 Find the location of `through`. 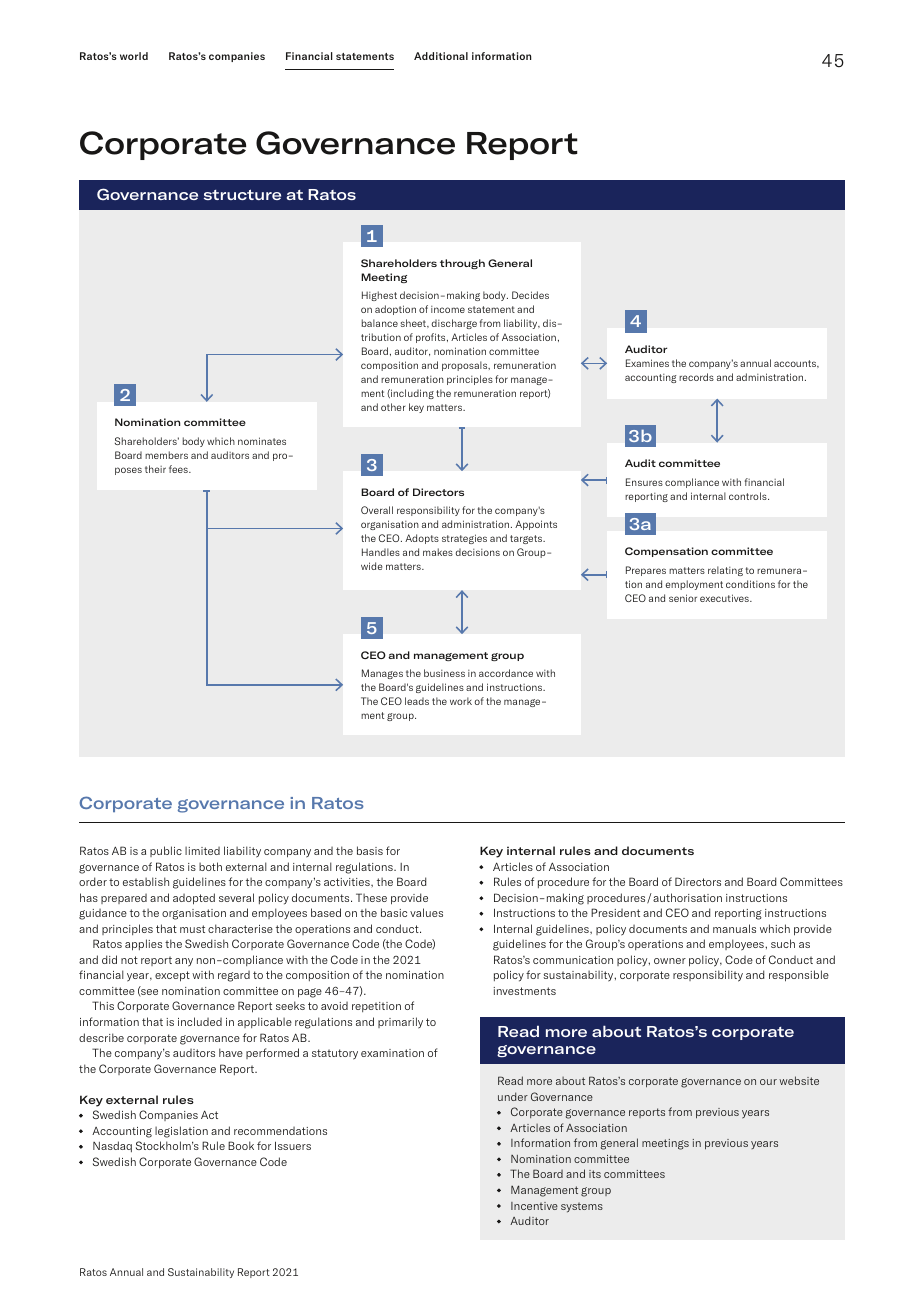

through is located at coordinates (462, 264).
